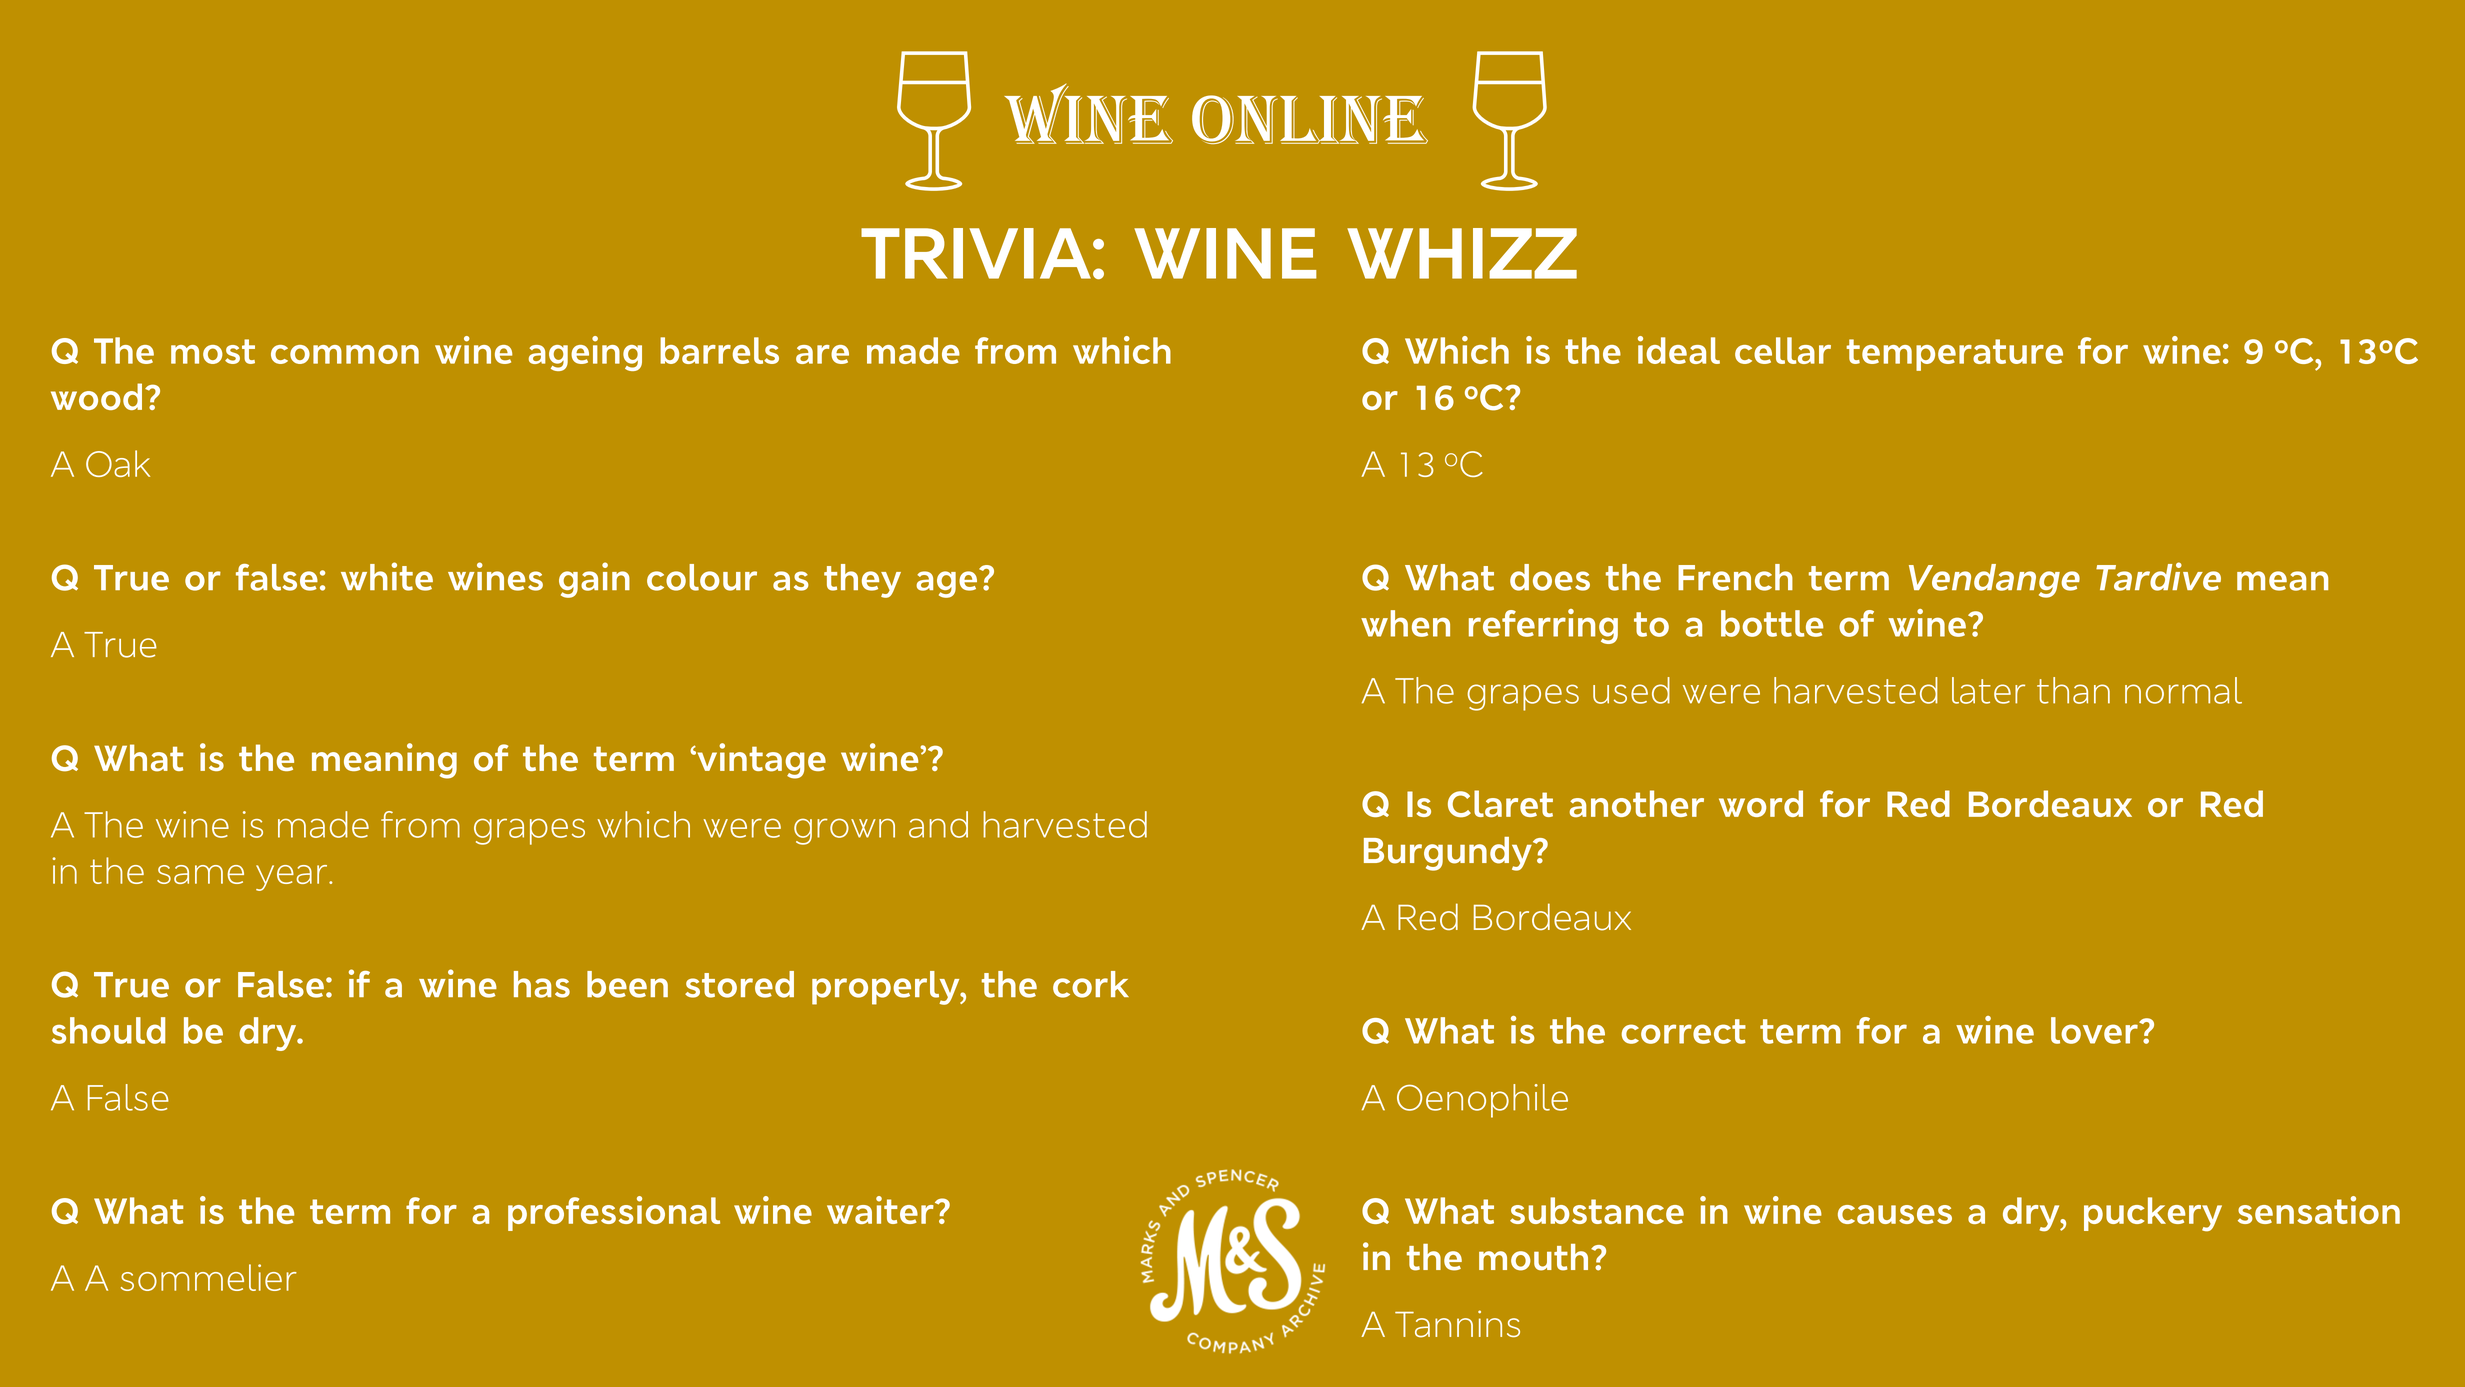 The width and height of the screenshot is (2465, 1387). Describe the element at coordinates (209, 1277) in the screenshot. I see `sommelier` at that location.
